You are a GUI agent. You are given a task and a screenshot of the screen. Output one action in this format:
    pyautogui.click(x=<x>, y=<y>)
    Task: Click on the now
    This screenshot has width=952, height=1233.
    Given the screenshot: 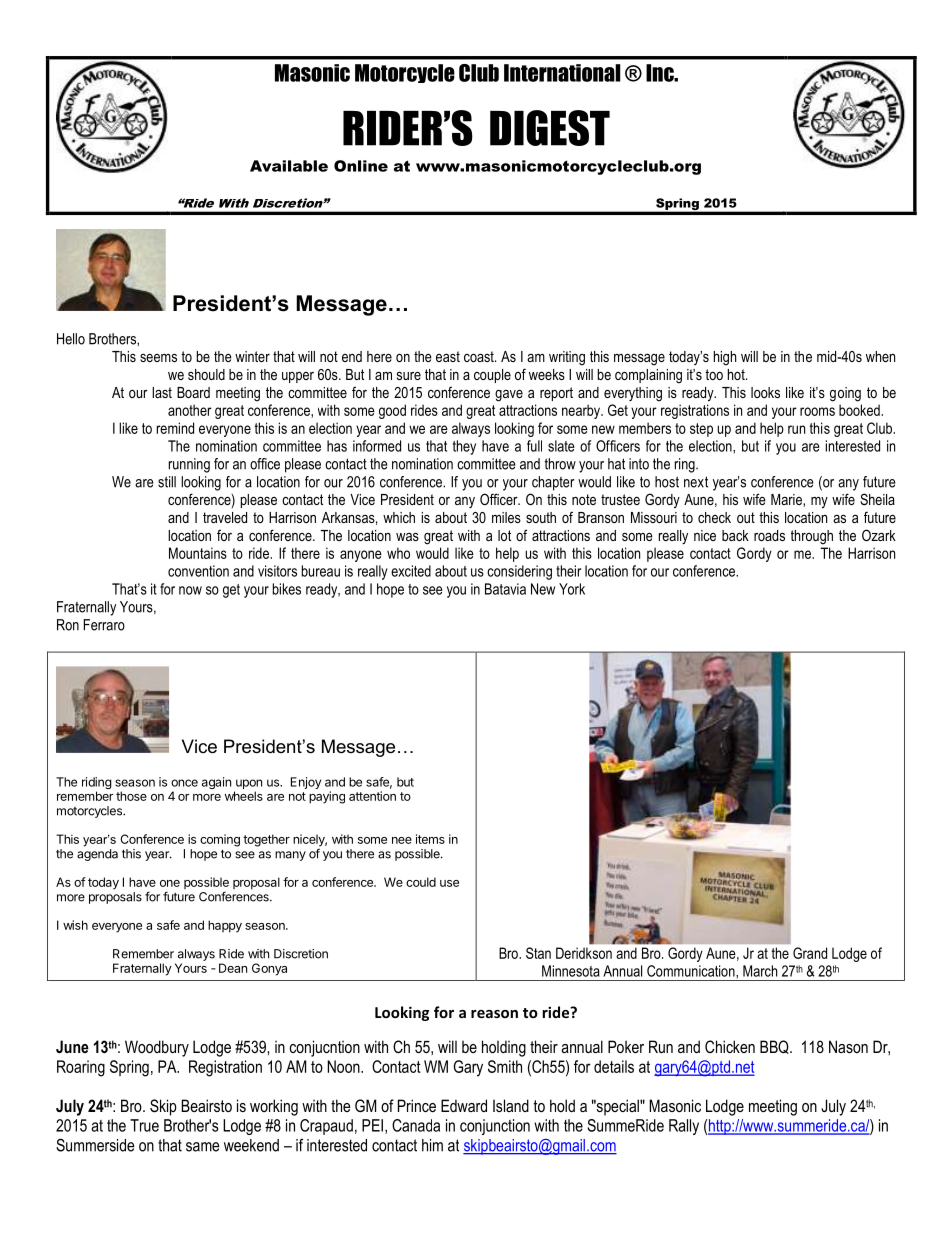 What is the action you would take?
    pyautogui.click(x=190, y=590)
